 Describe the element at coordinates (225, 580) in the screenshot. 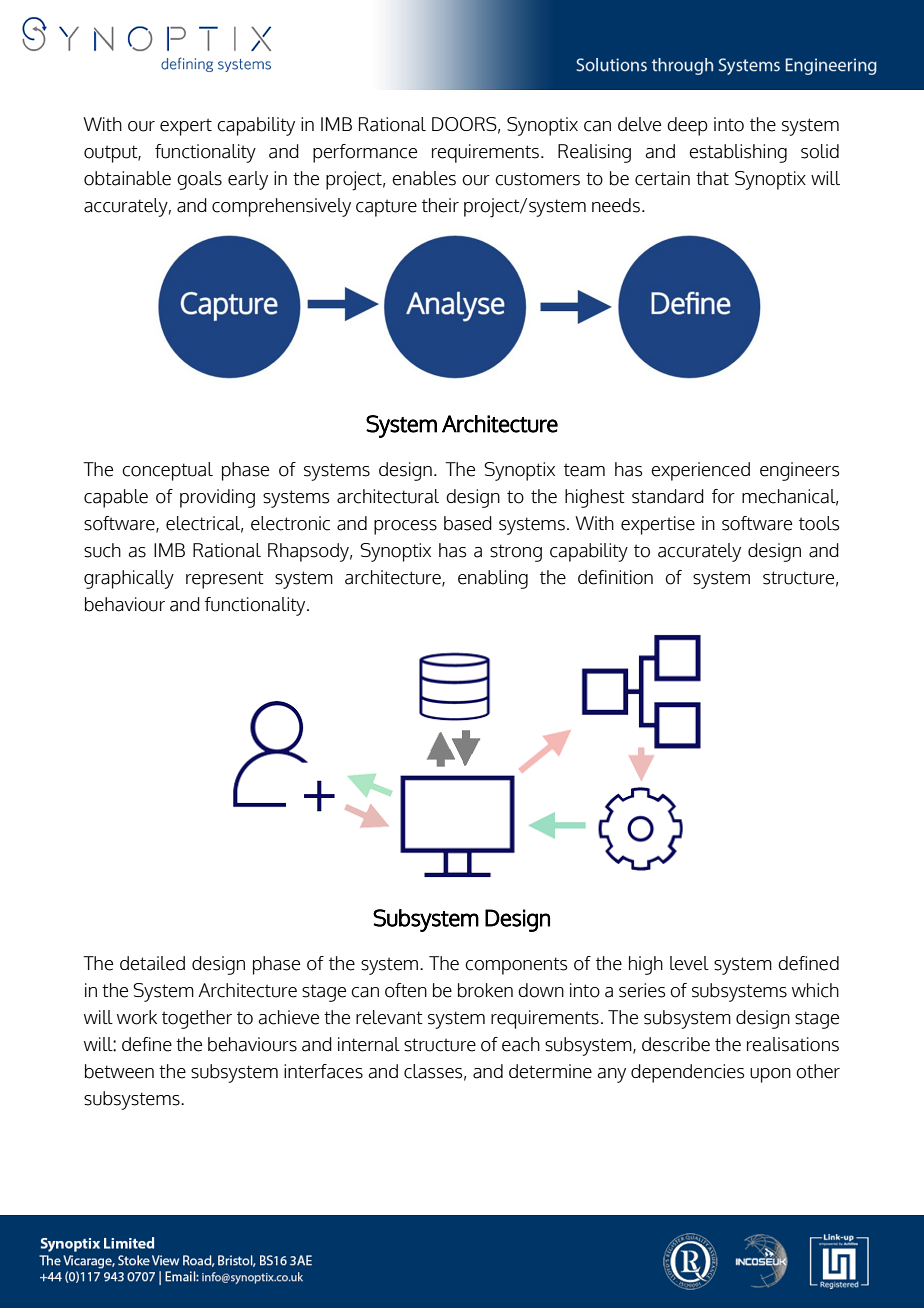

I see `represent` at that location.
